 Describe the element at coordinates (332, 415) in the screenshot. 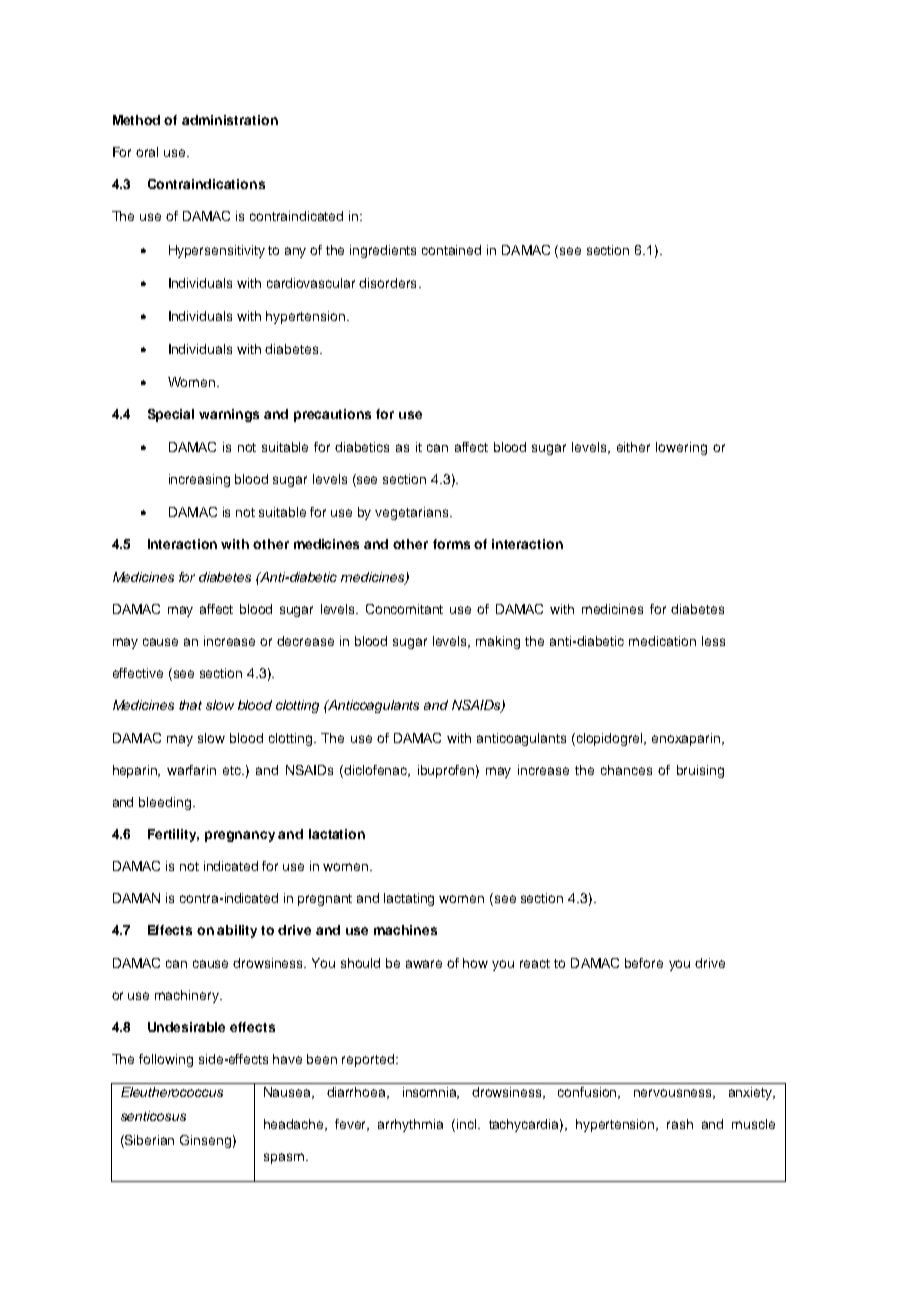

I see `precautions` at that location.
